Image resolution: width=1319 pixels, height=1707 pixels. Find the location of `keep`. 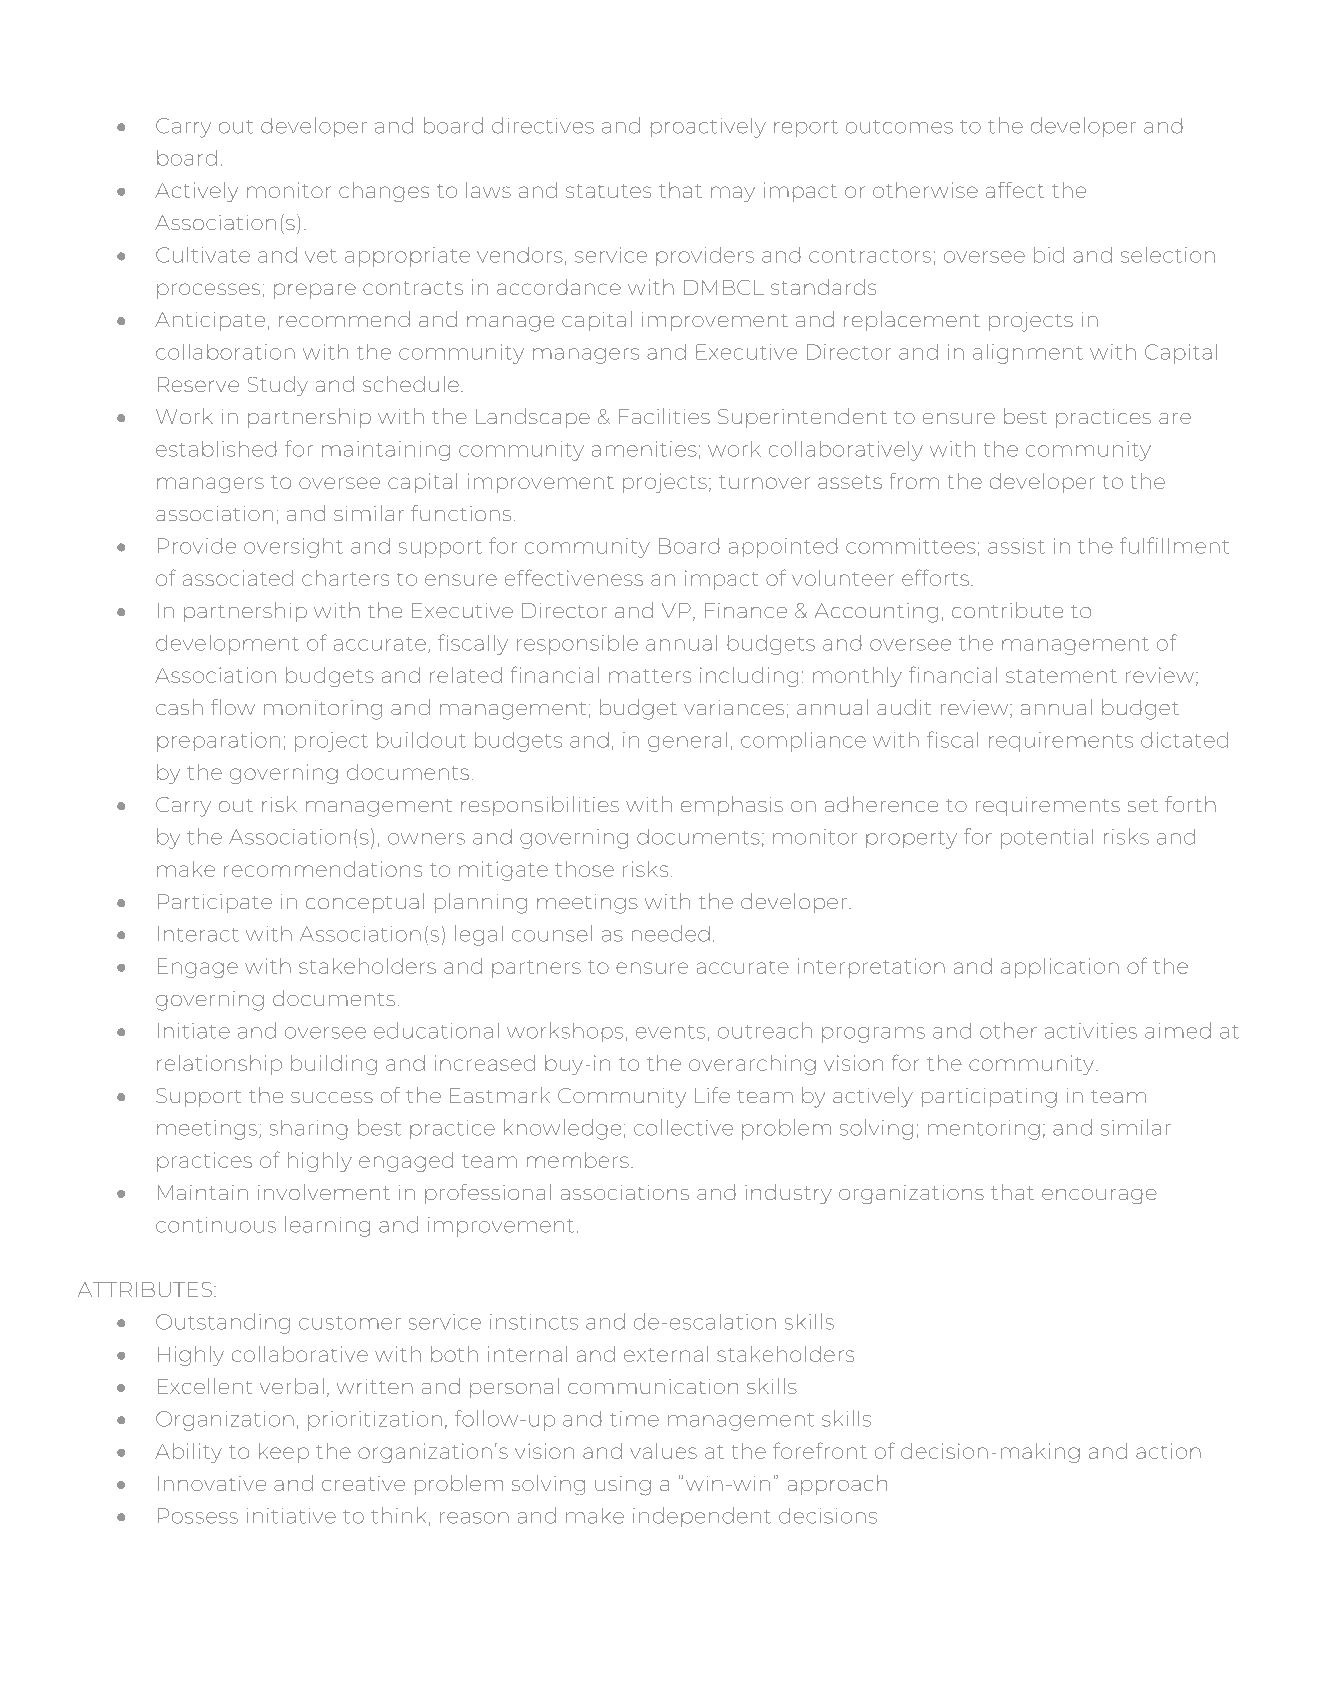

keep is located at coordinates (284, 1453).
